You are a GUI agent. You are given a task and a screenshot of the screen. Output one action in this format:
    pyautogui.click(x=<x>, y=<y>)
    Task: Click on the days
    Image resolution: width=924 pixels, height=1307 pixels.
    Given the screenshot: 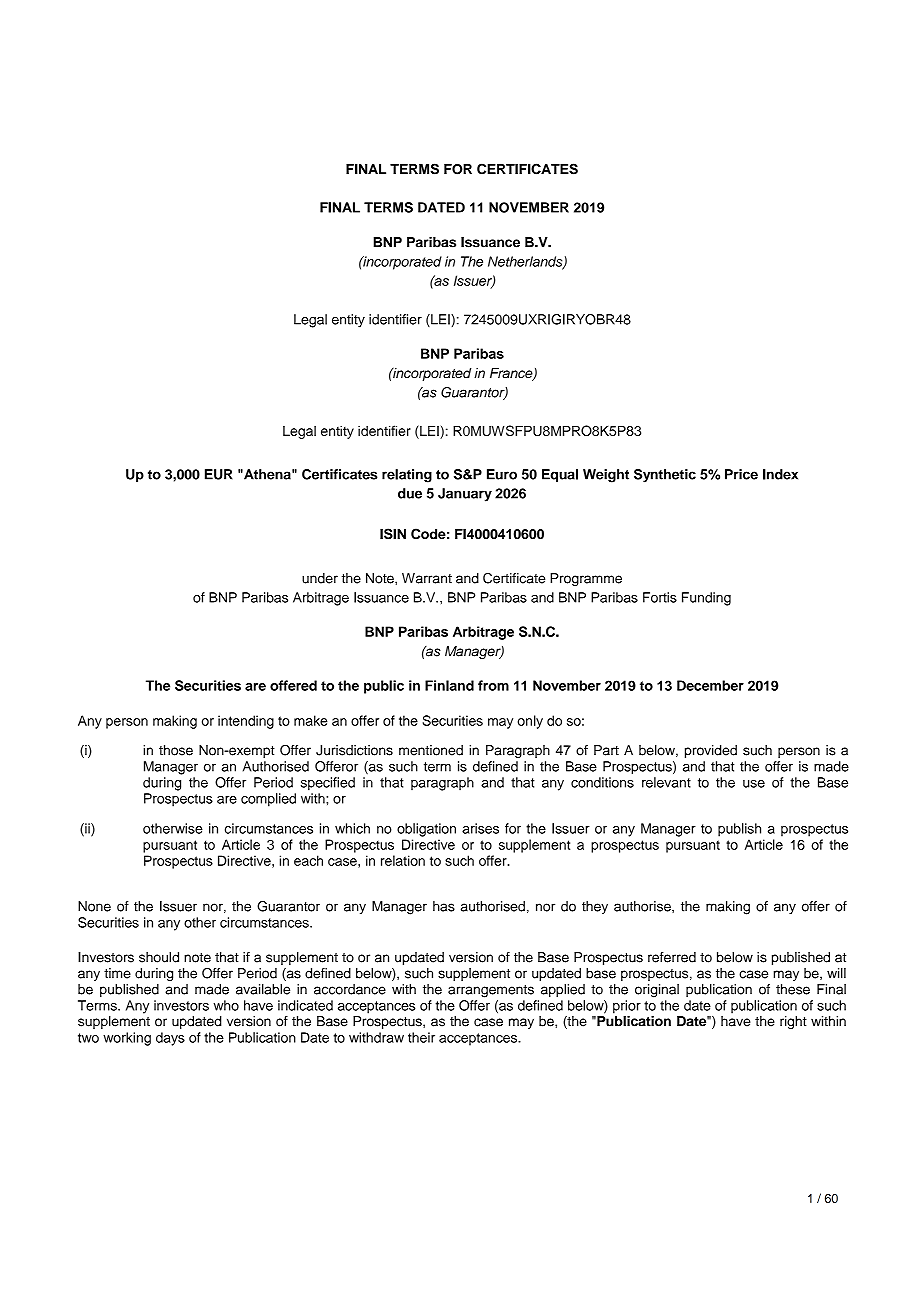 What is the action you would take?
    pyautogui.click(x=170, y=1039)
